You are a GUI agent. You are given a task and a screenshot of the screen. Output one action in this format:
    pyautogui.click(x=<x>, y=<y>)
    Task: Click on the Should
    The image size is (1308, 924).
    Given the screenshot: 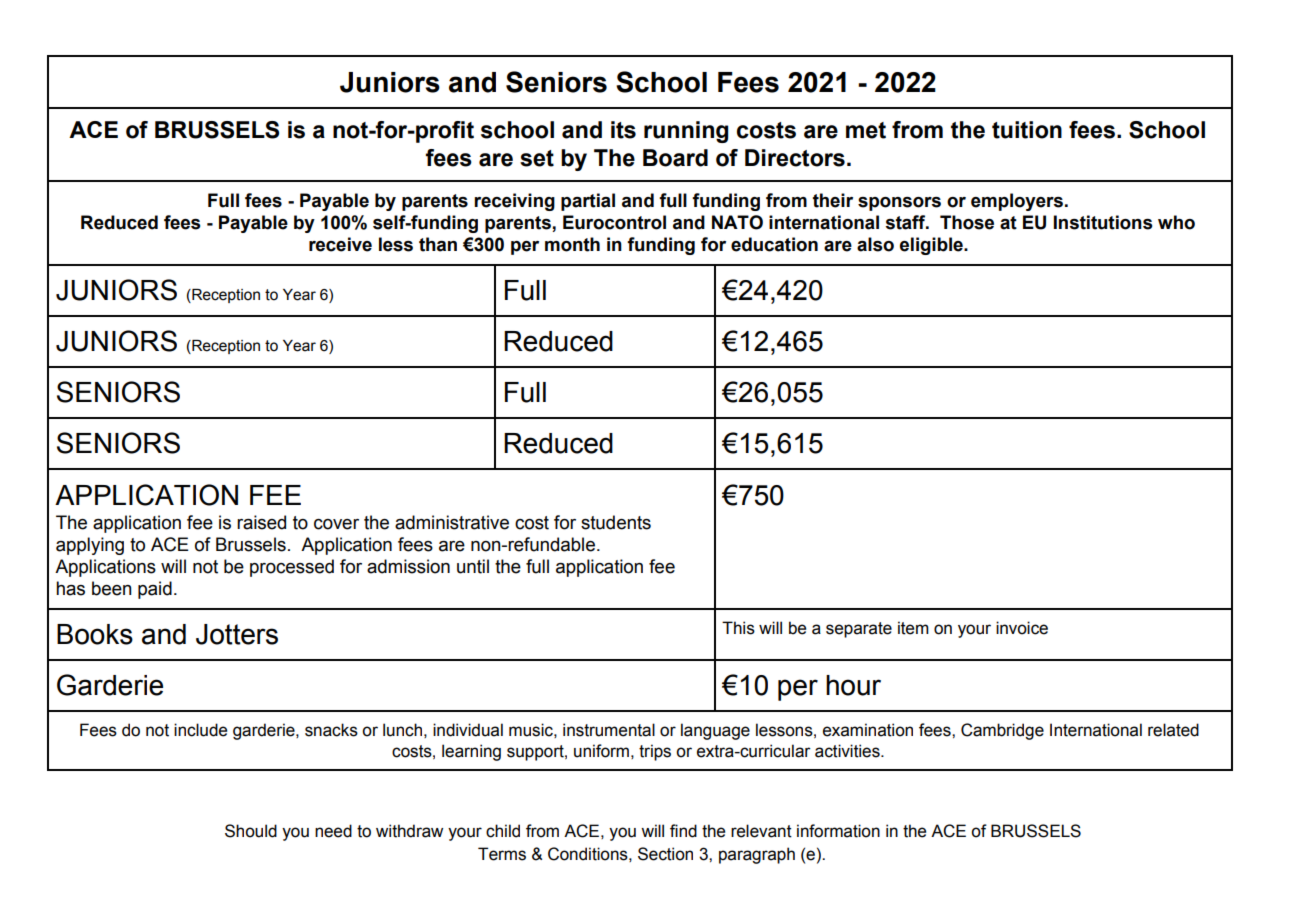 What is the action you would take?
    pyautogui.click(x=251, y=831)
